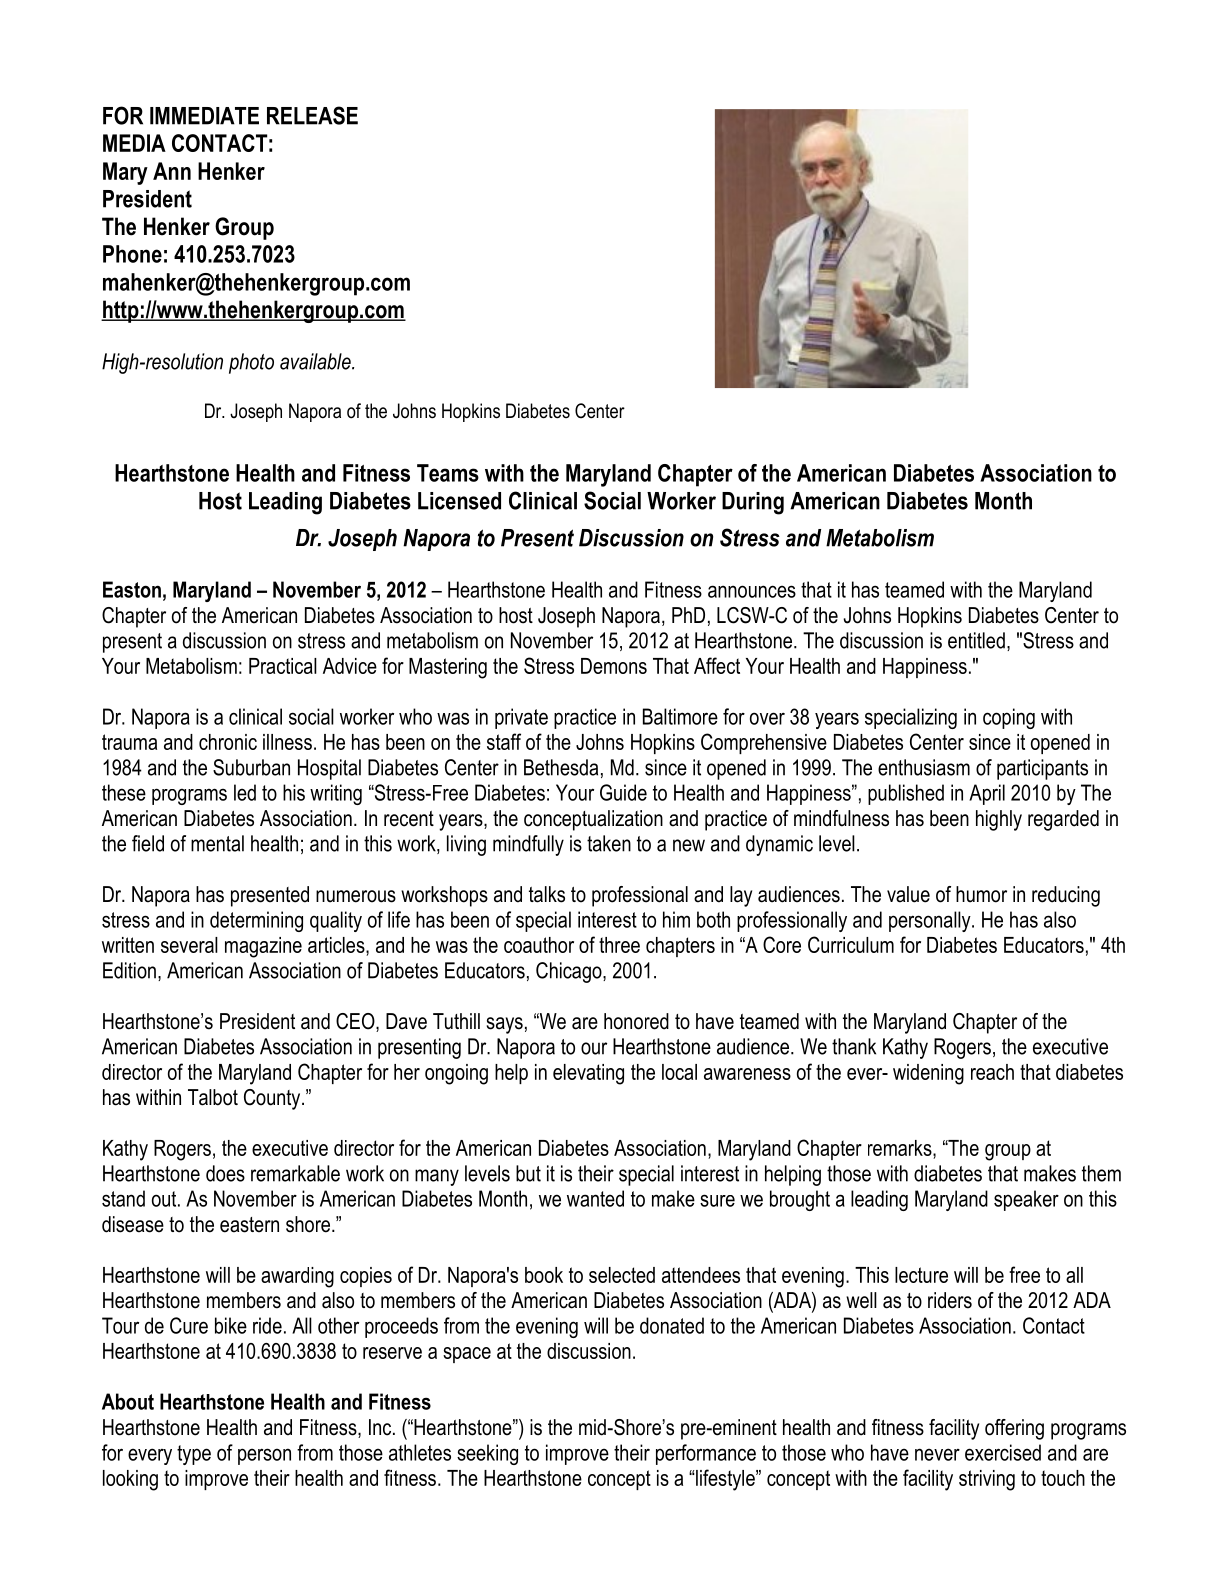 The image size is (1232, 1595). I want to click on type, so click(194, 1455).
